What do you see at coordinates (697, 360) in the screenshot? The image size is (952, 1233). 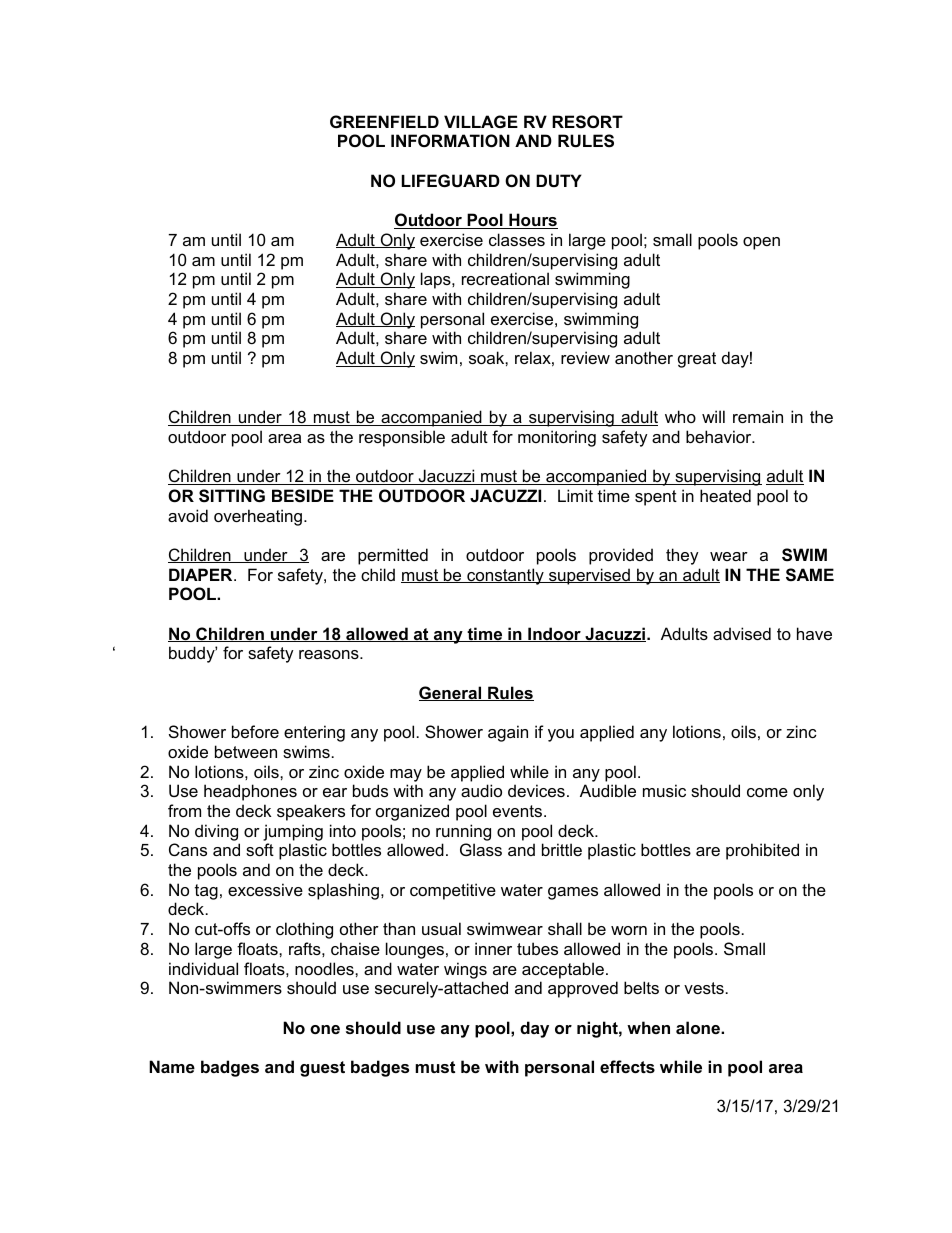 I see `great` at bounding box center [697, 360].
